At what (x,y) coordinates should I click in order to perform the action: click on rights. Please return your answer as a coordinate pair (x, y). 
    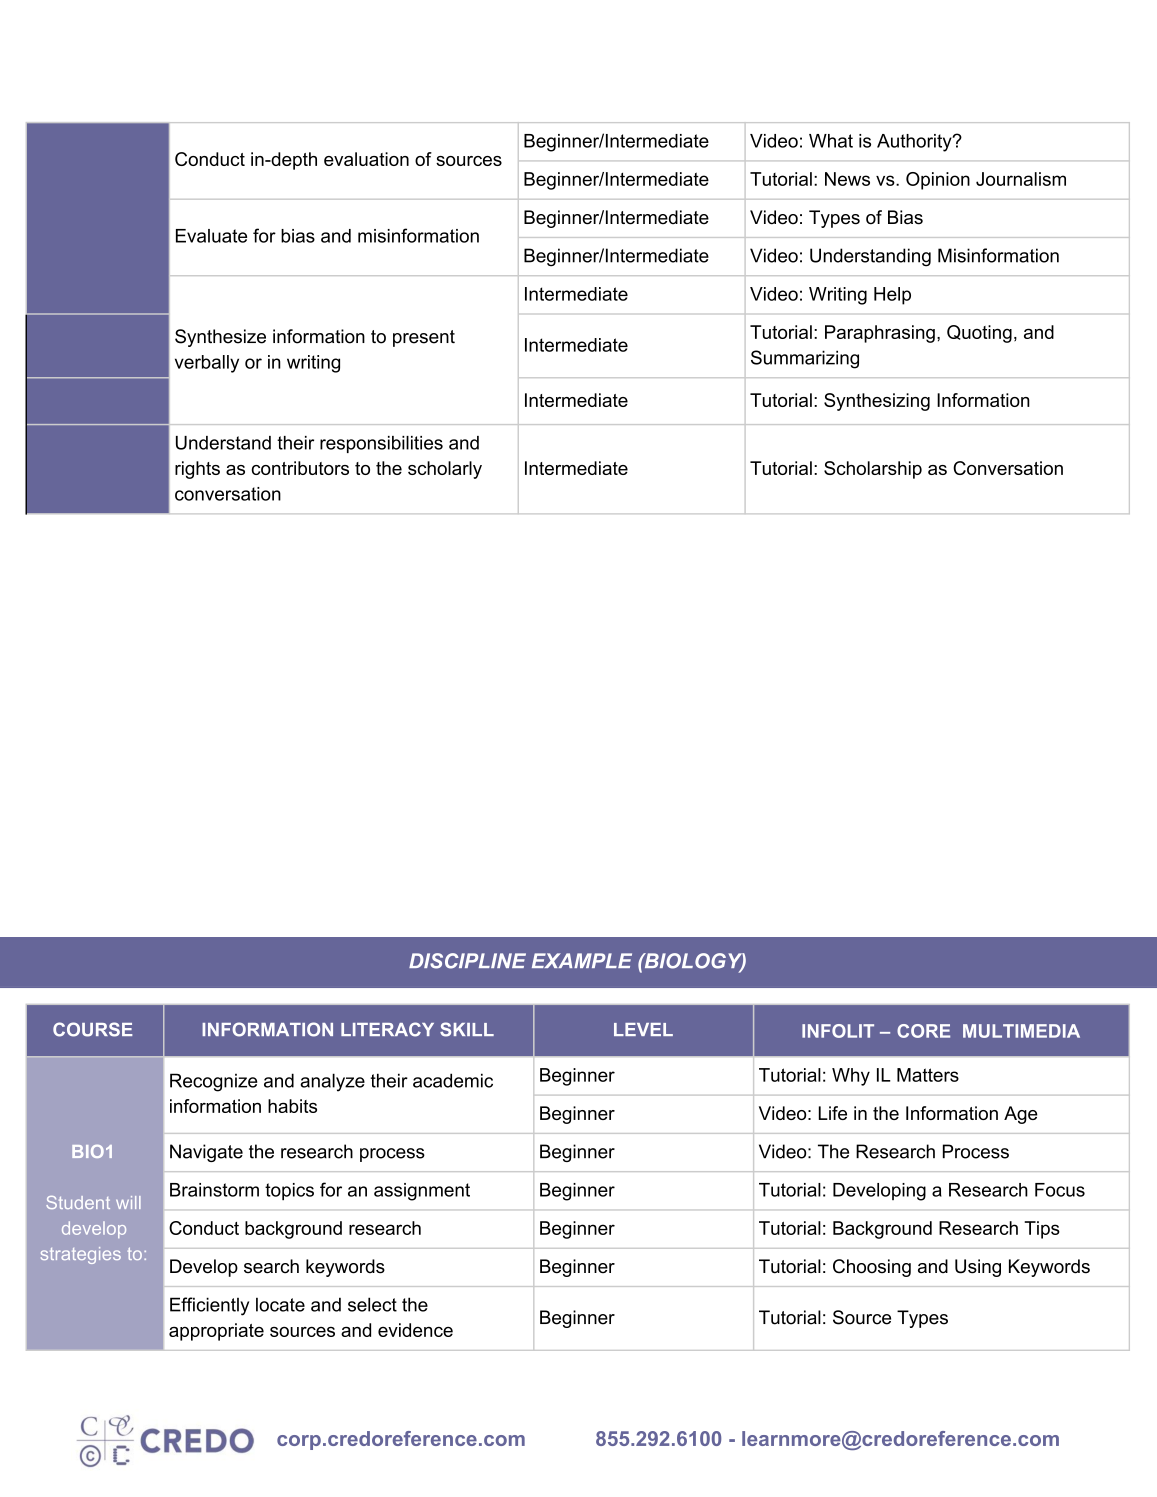
    Looking at the image, I should click on (197, 470).
